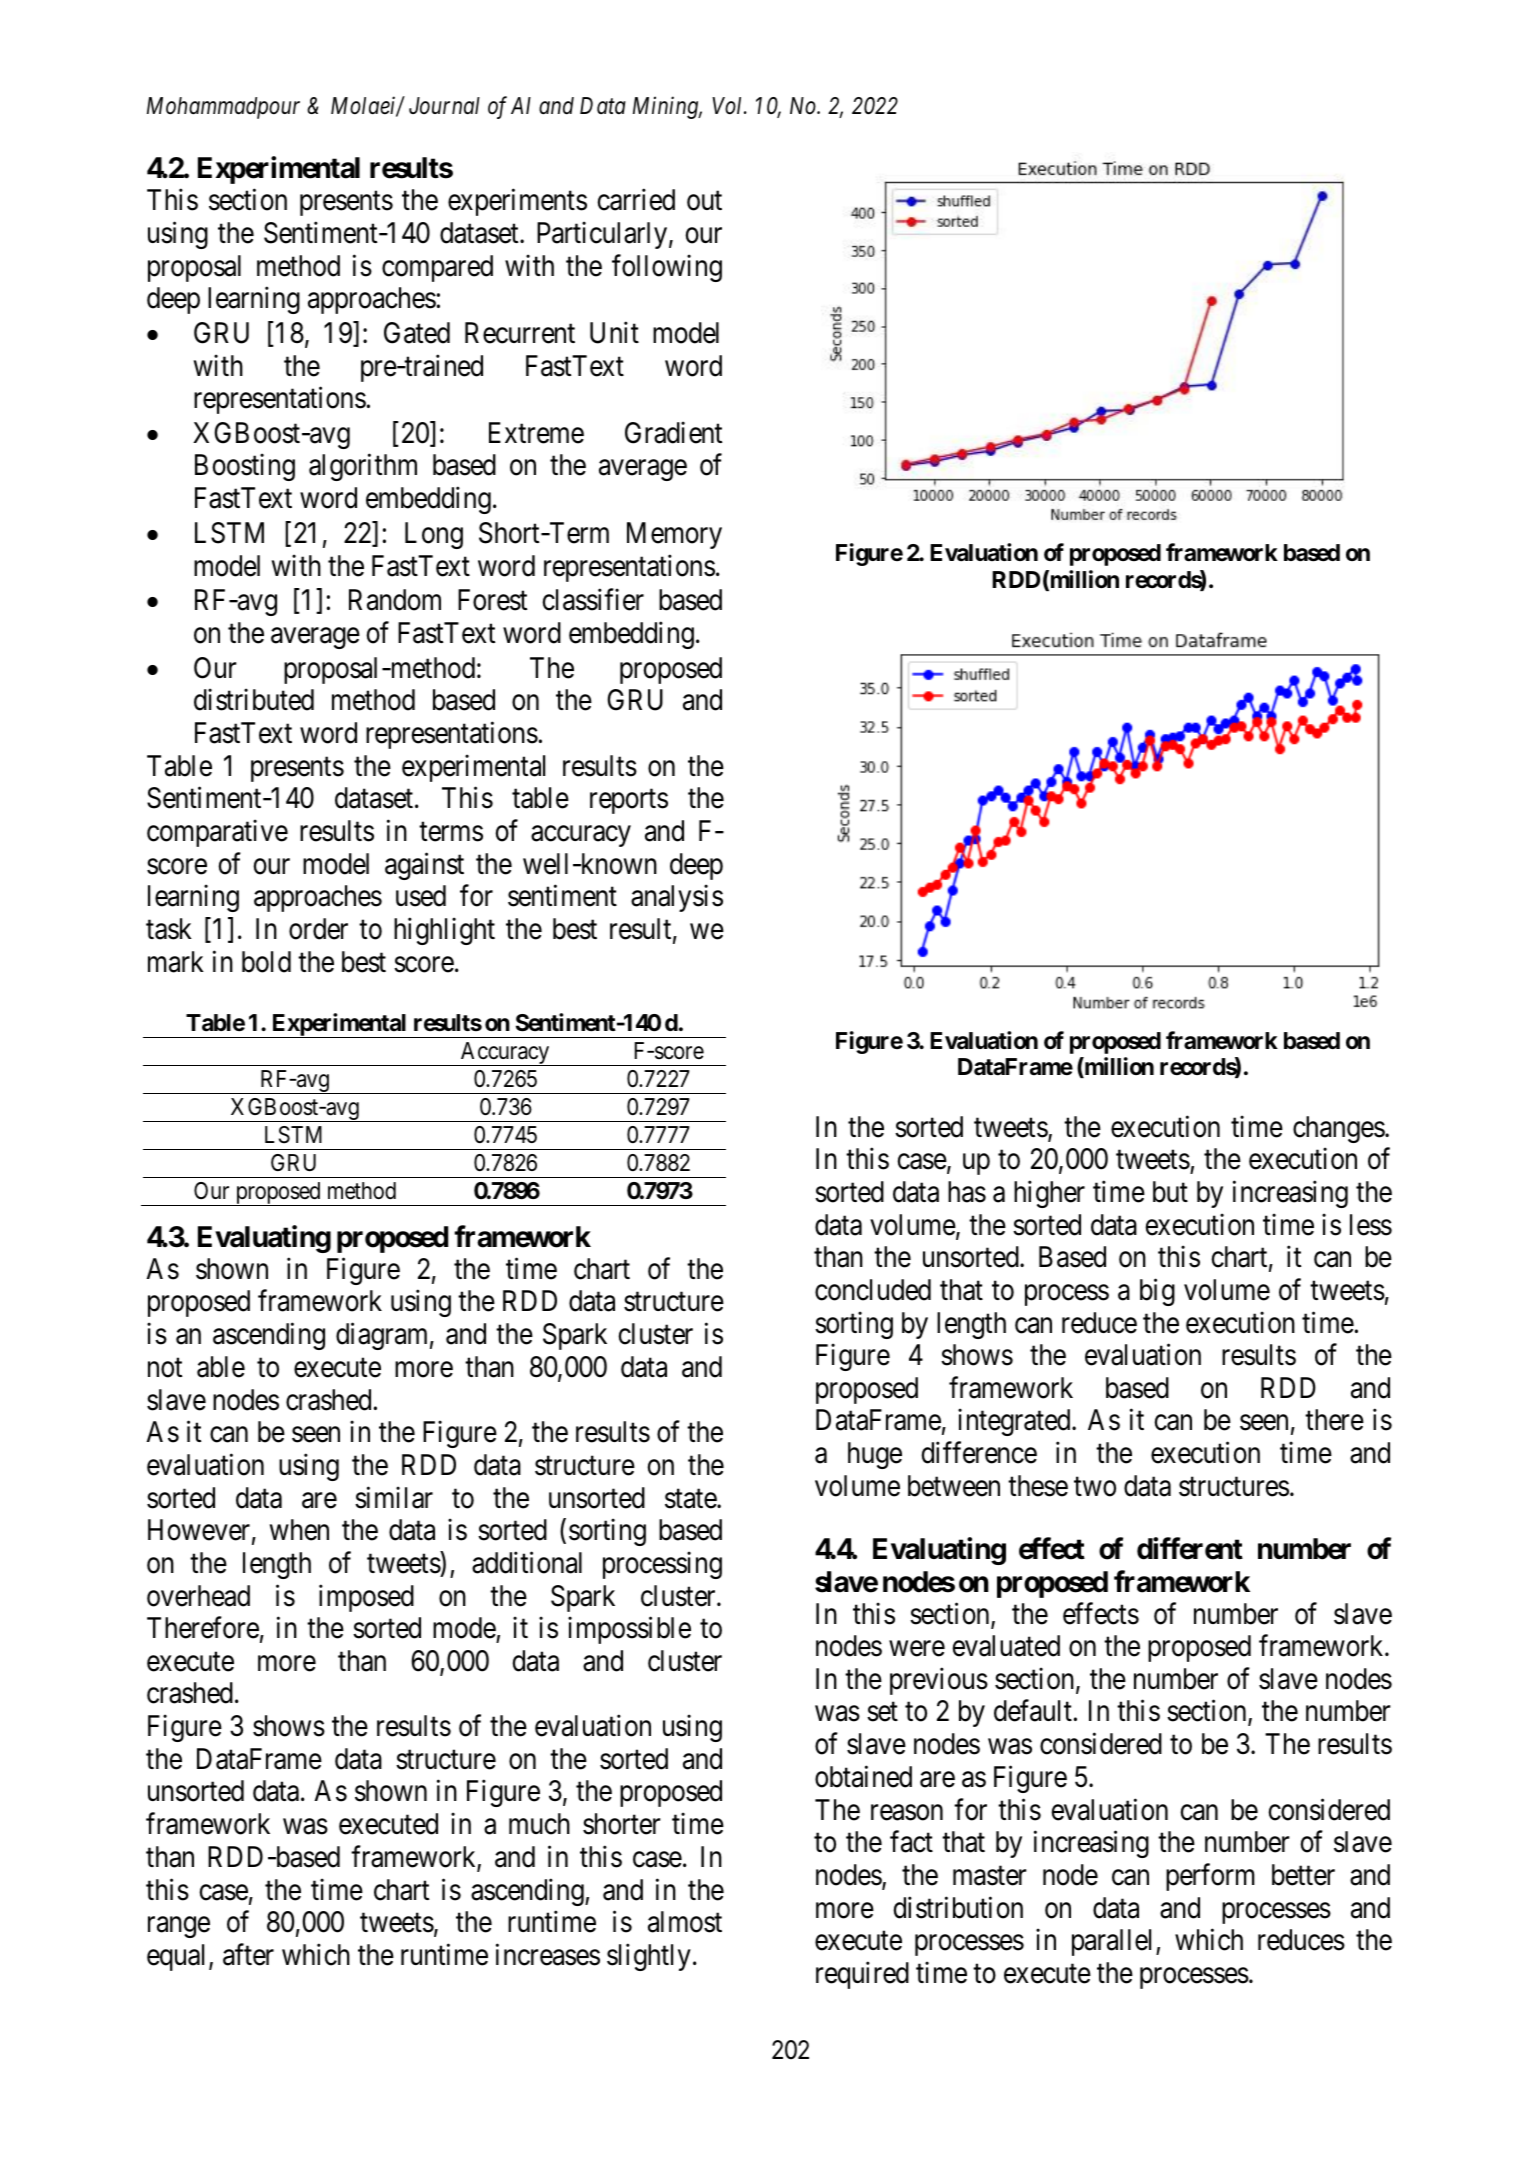 The height and width of the page is (2174, 1537). Describe the element at coordinates (685, 1922) in the page. I see `almost` at that location.
